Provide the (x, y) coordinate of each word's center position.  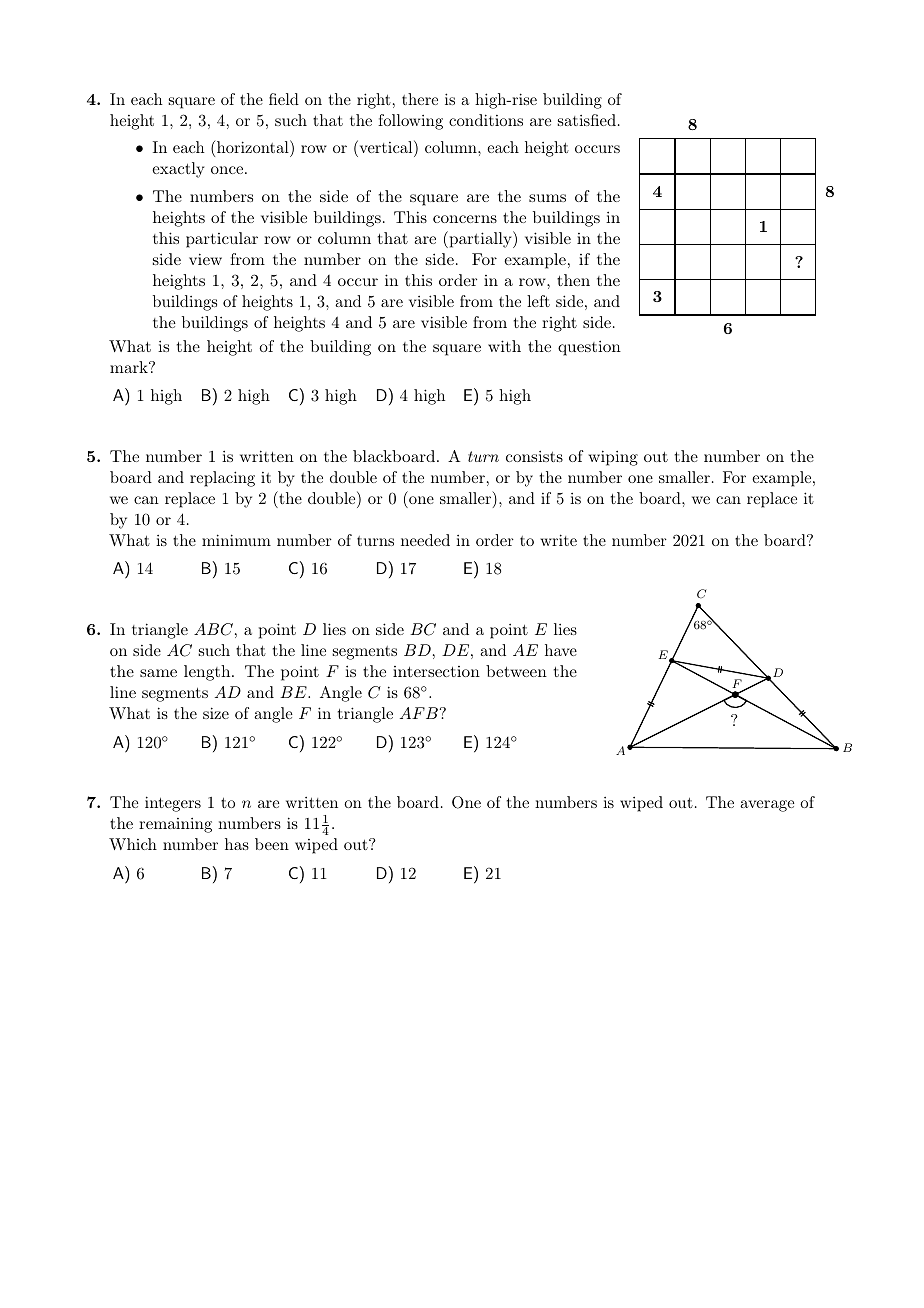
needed (425, 540)
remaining (175, 825)
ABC (213, 629)
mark (130, 367)
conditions (486, 120)
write (558, 540)
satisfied (587, 120)
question (589, 348)
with (504, 346)
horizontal (253, 146)
